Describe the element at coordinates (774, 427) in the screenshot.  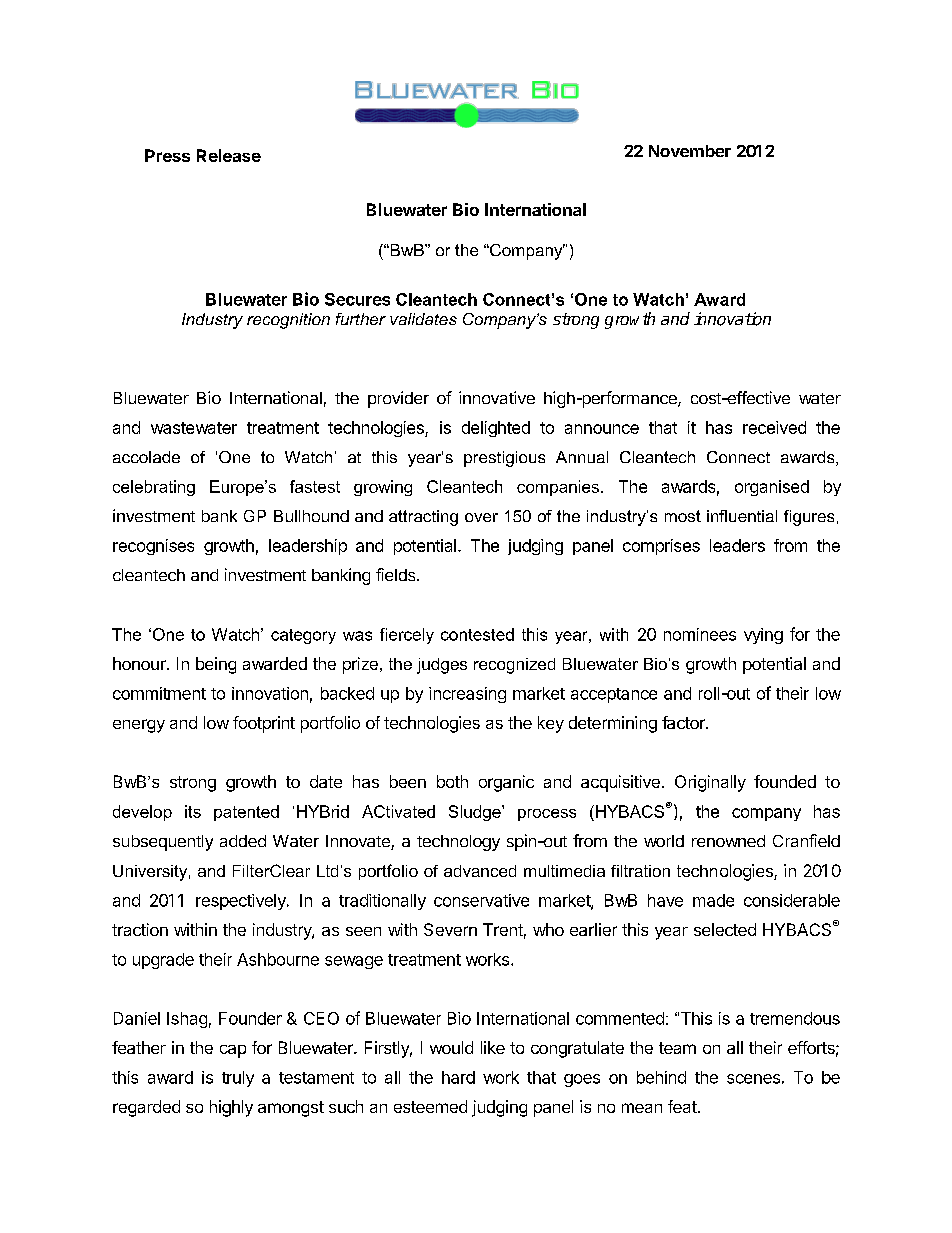
I see `received` at that location.
